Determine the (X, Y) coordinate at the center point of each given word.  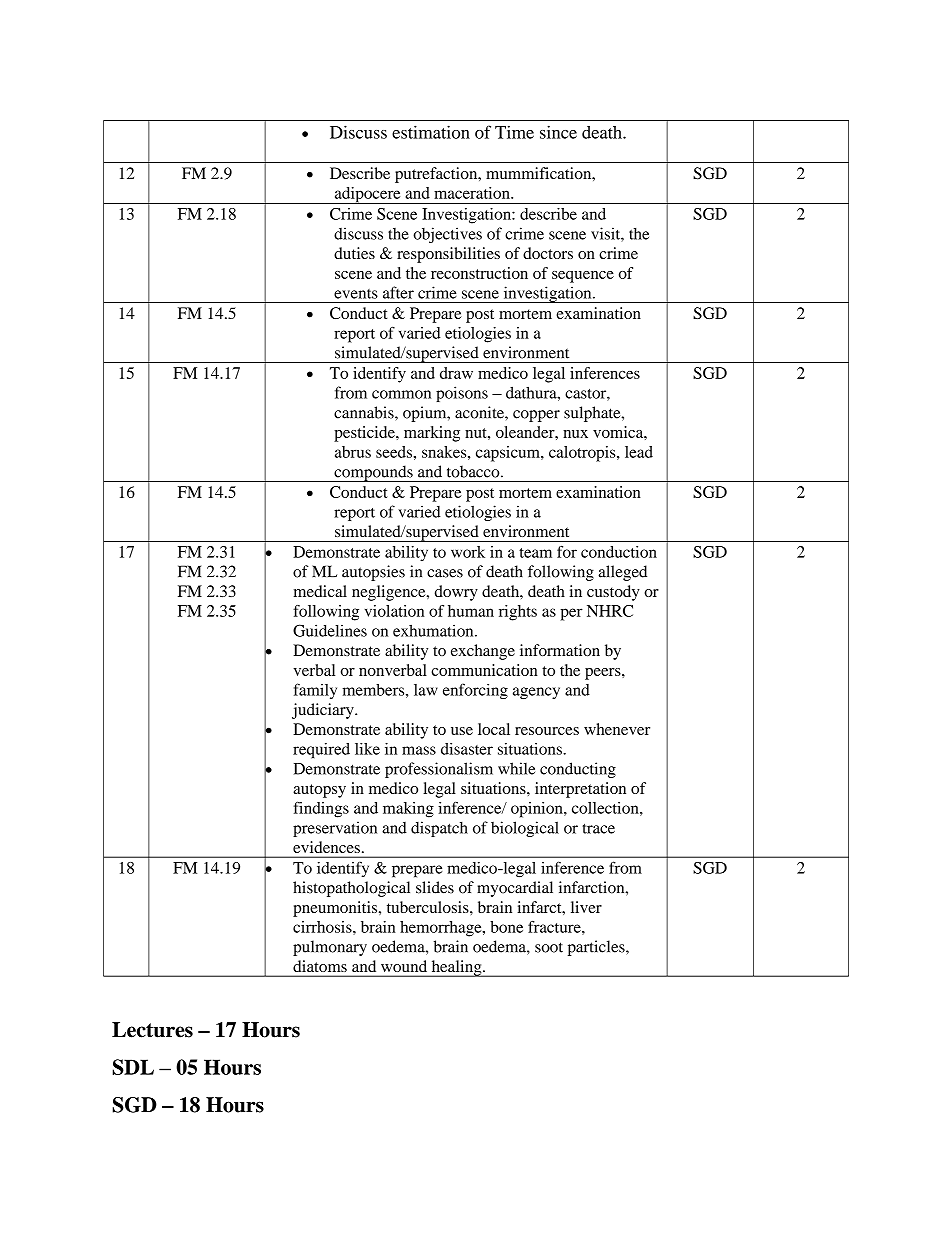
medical (320, 591)
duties (354, 253)
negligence (390, 593)
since (558, 132)
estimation (431, 132)
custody (613, 593)
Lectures (152, 1030)
